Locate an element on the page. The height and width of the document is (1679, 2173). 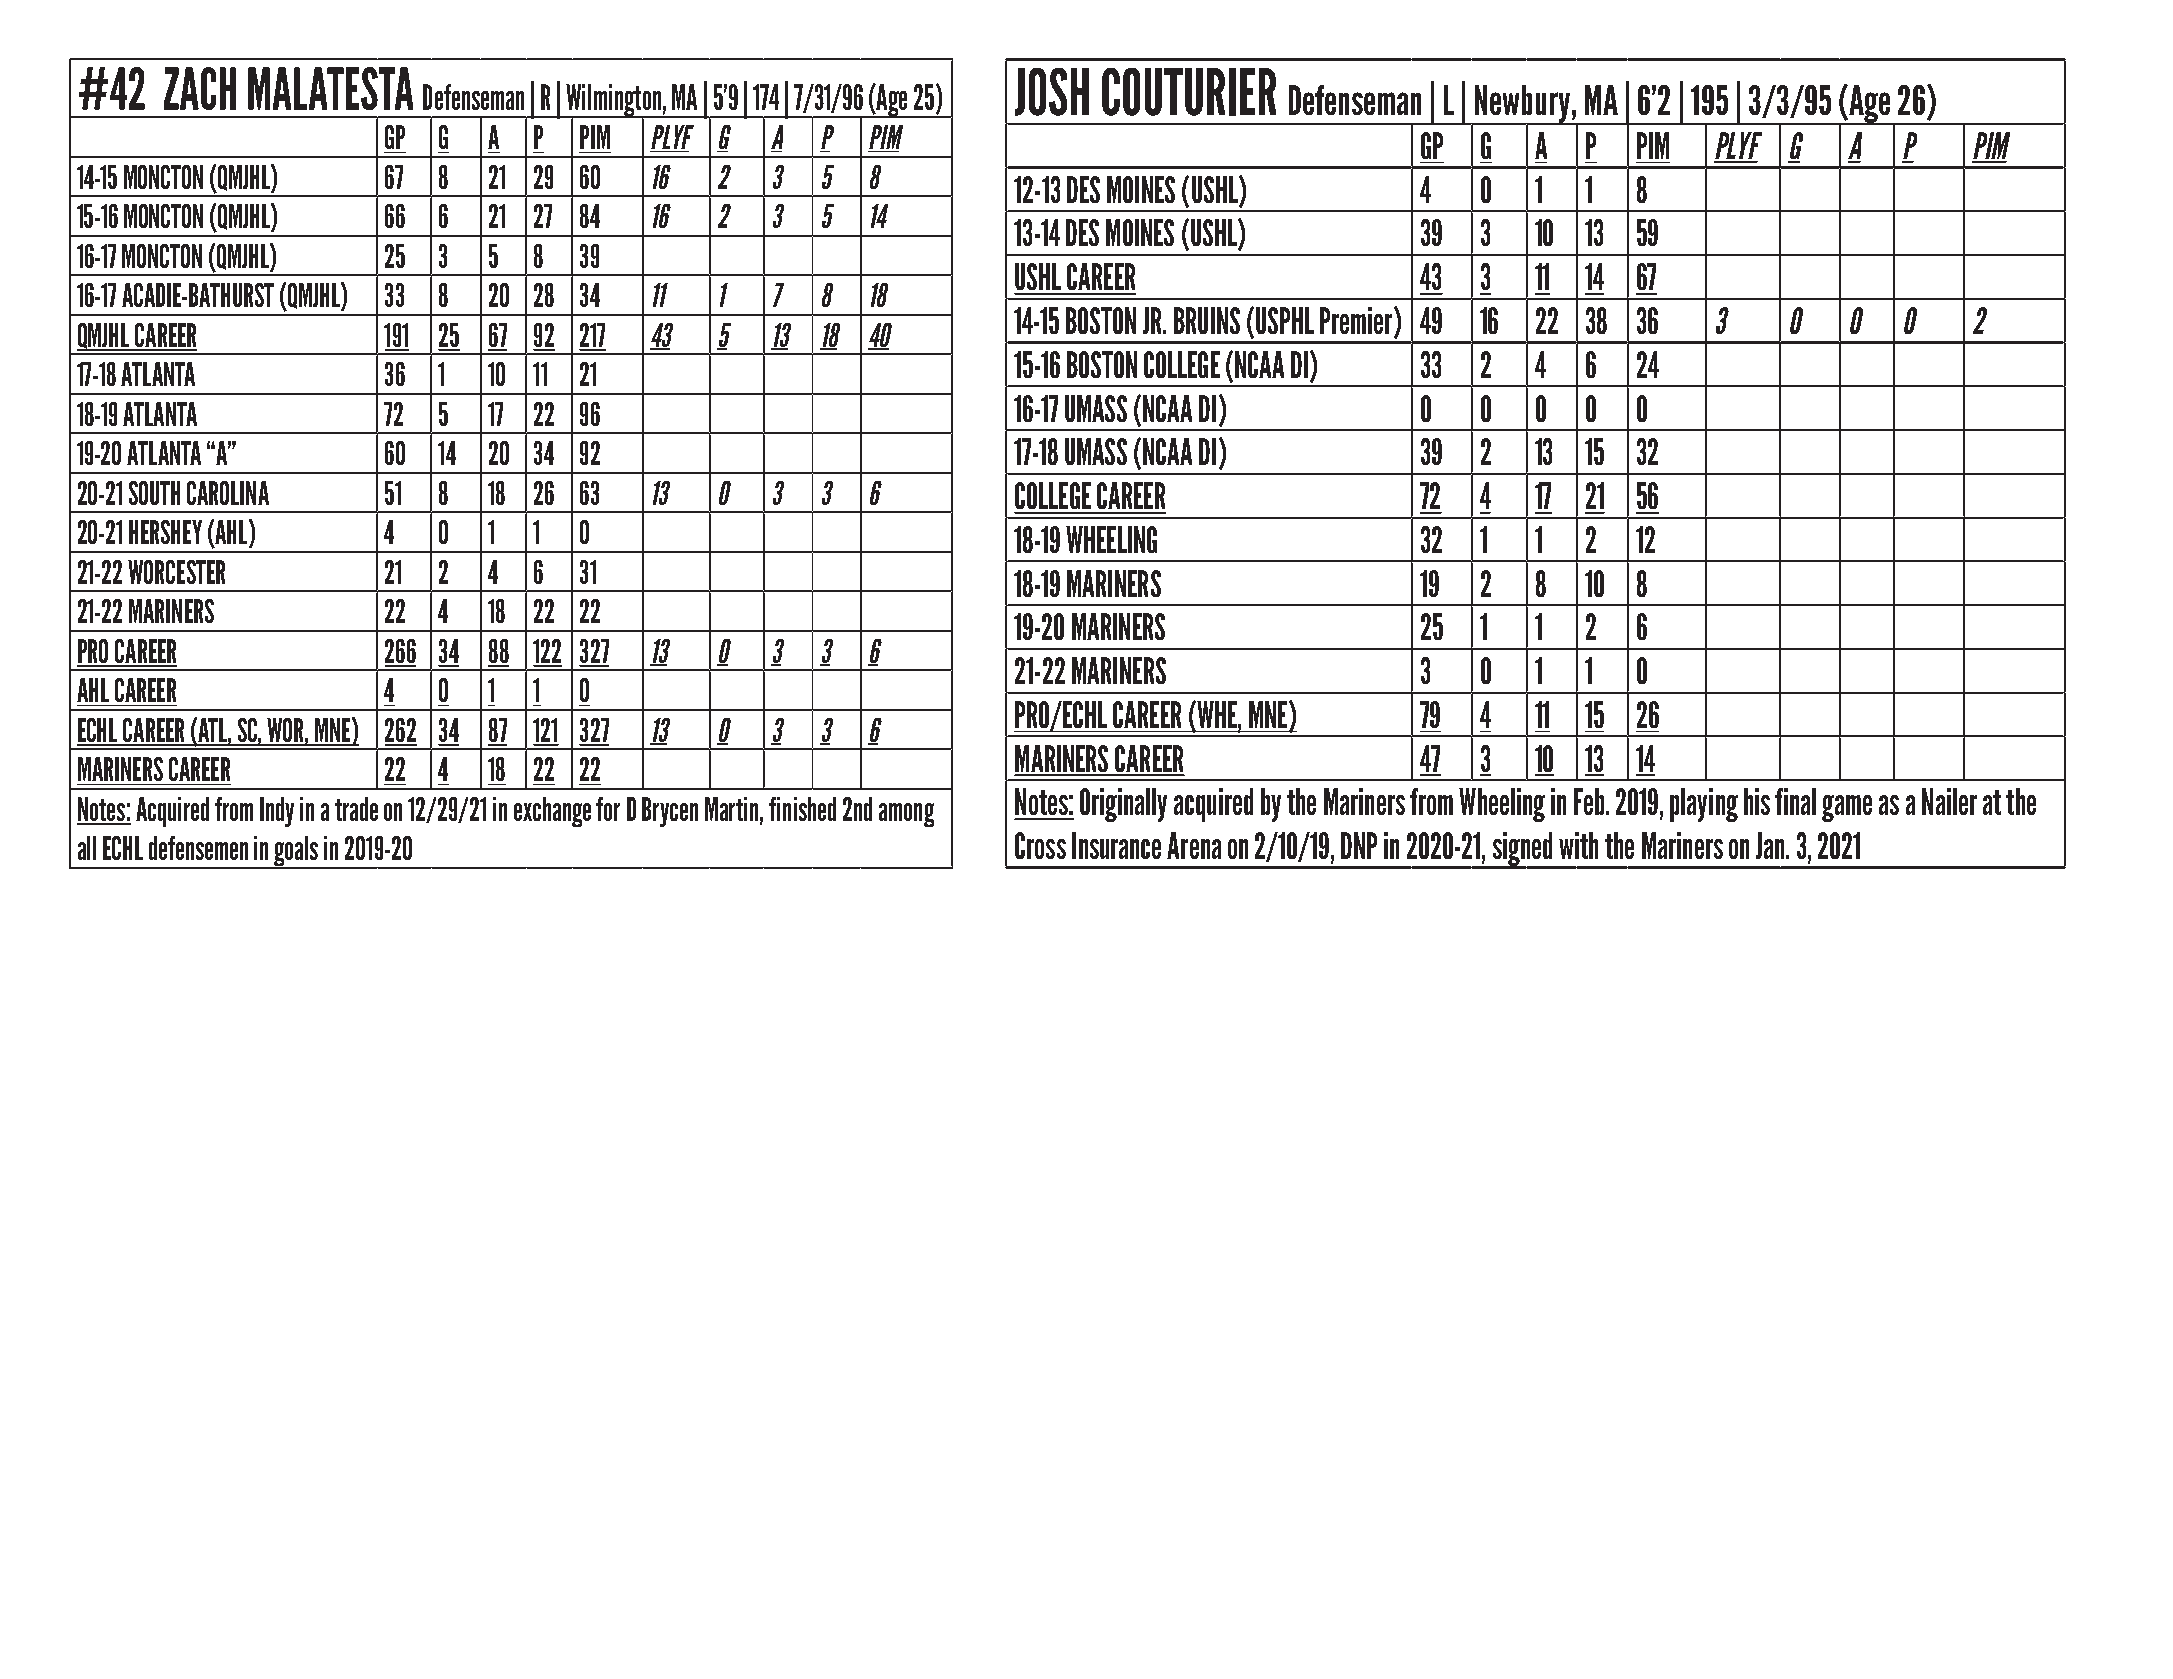
his is located at coordinates (1757, 801).
